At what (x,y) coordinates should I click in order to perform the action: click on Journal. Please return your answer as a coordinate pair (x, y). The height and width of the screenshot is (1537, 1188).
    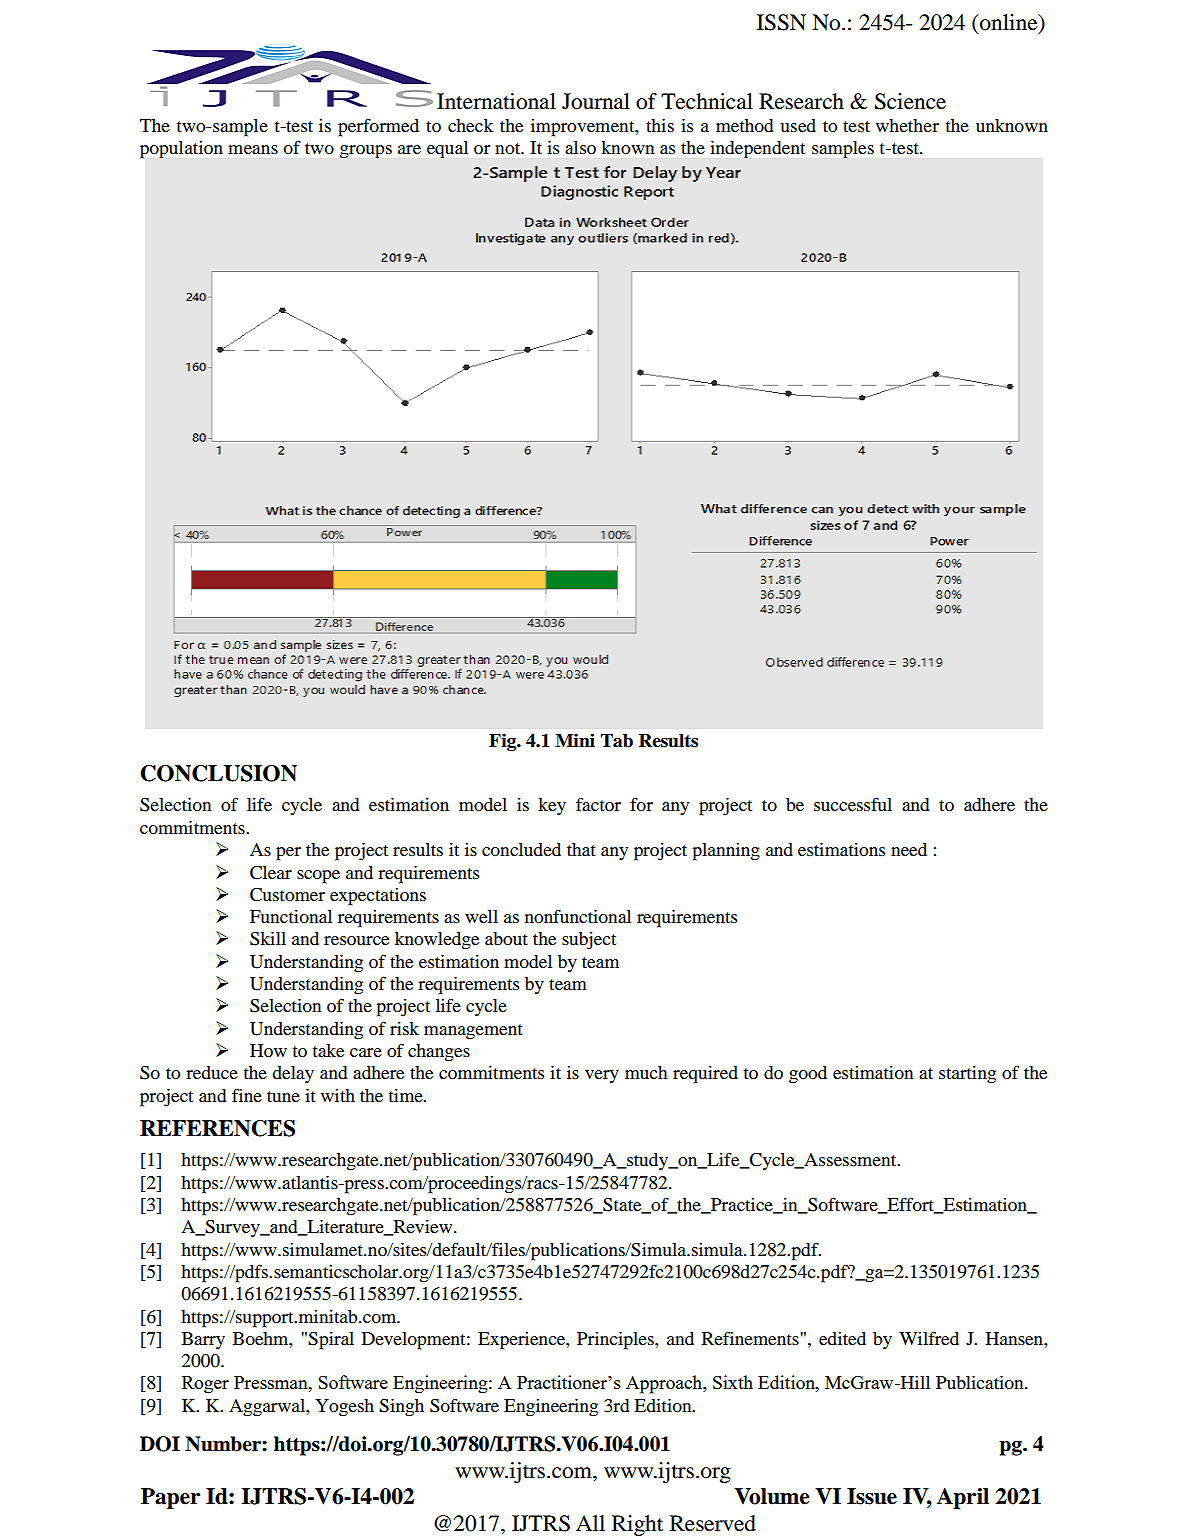
    Looking at the image, I should click on (596, 101).
